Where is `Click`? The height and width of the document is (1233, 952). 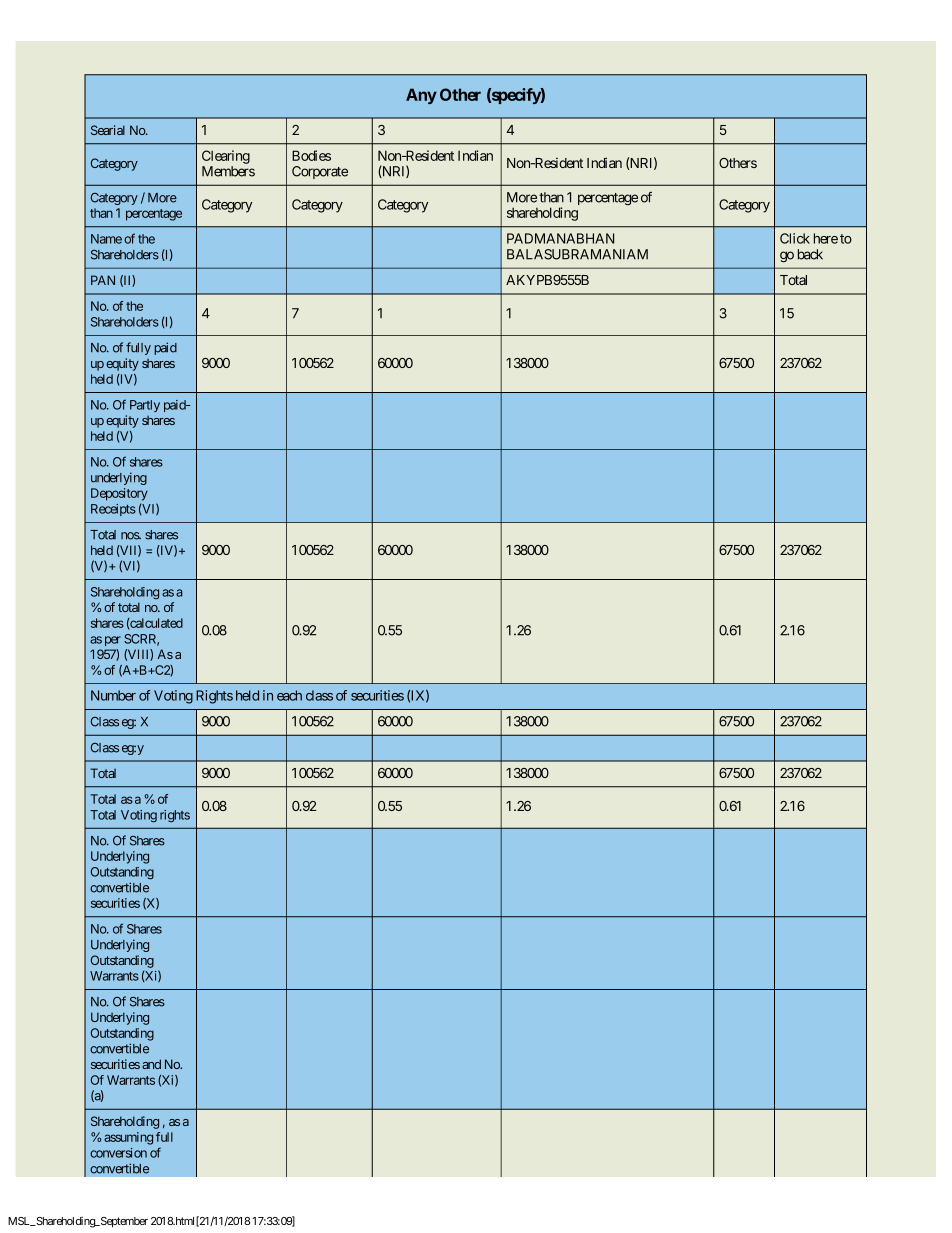
Click is located at coordinates (795, 238).
